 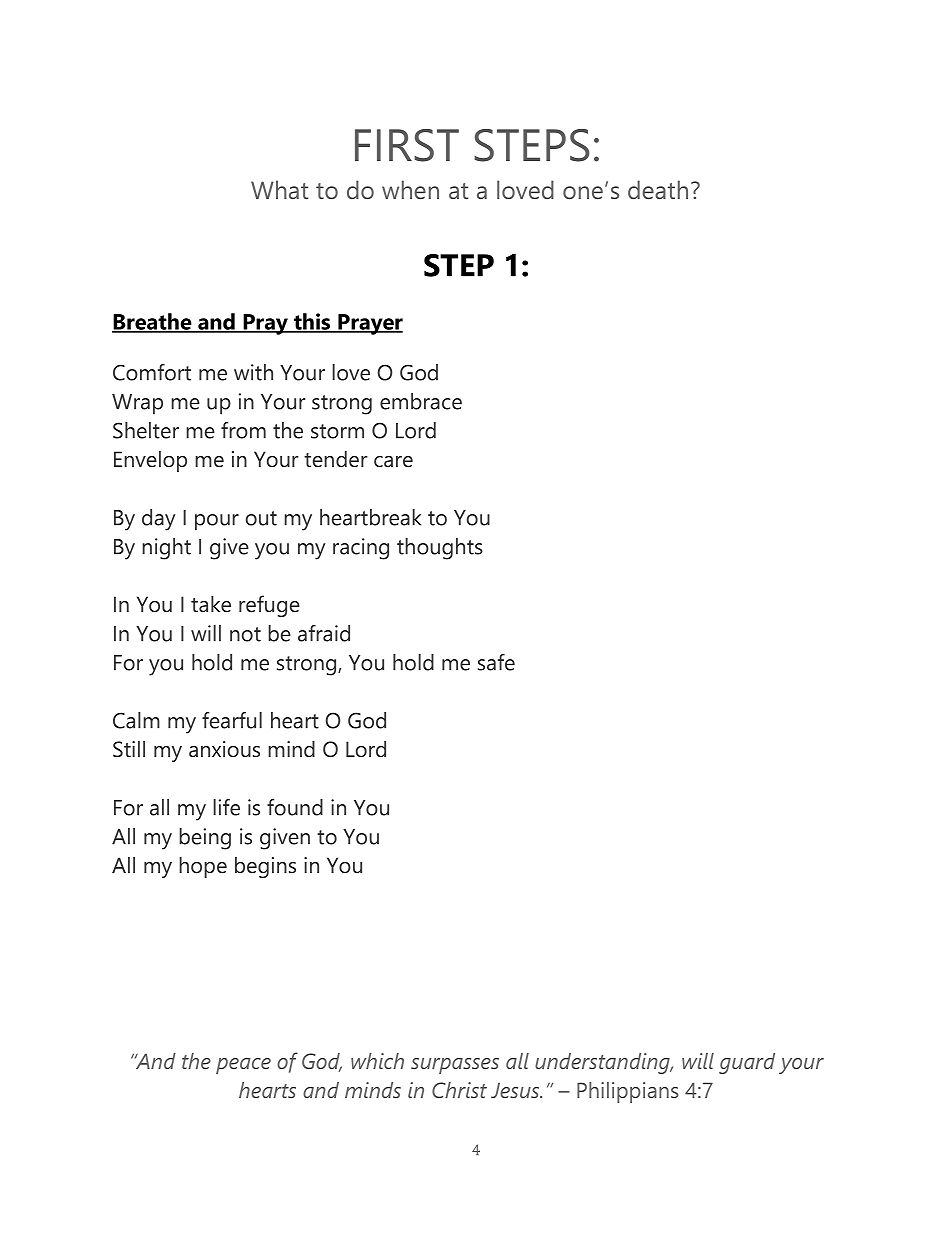 I want to click on safe, so click(x=496, y=662).
